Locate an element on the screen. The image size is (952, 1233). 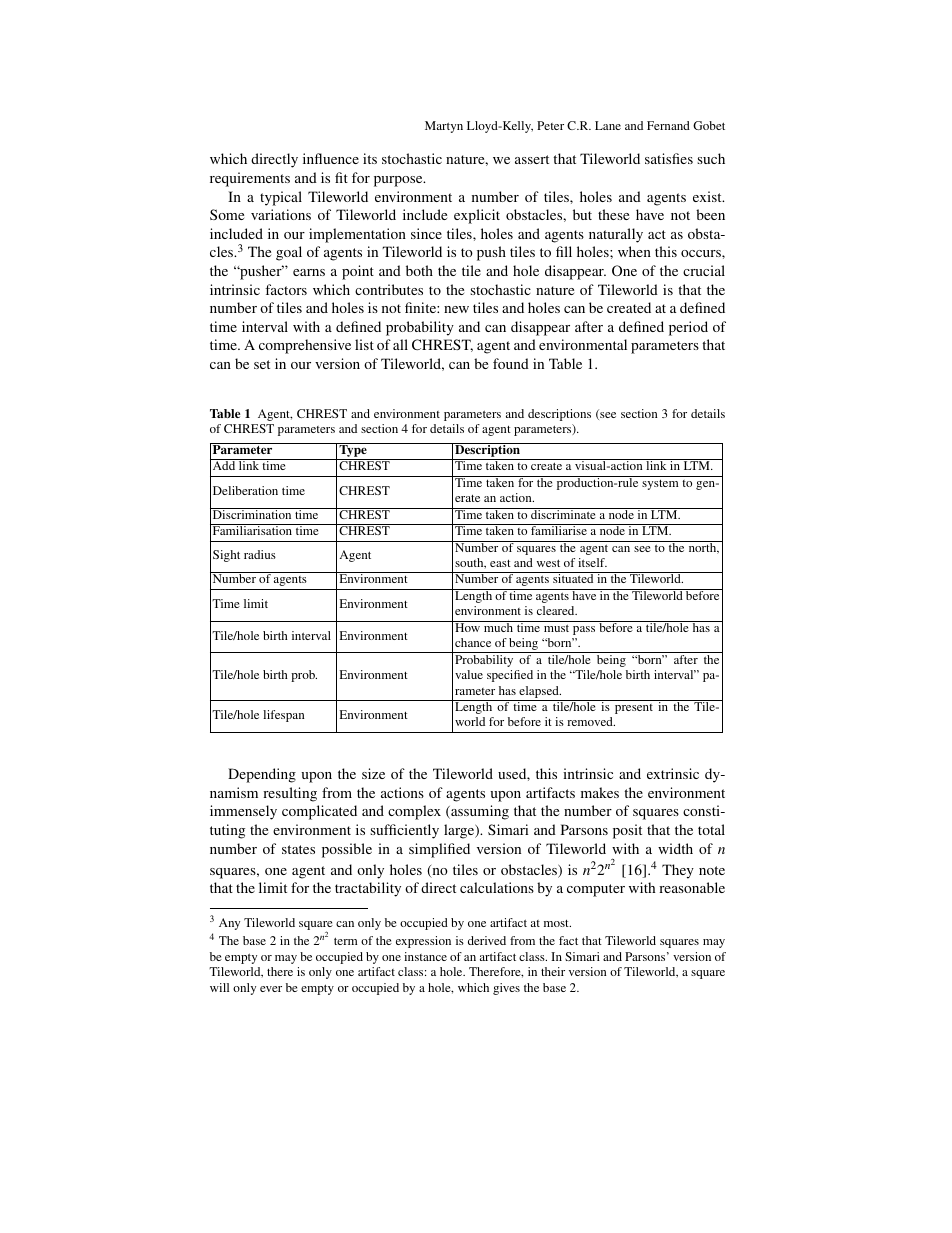
south is located at coordinates (470, 563).
